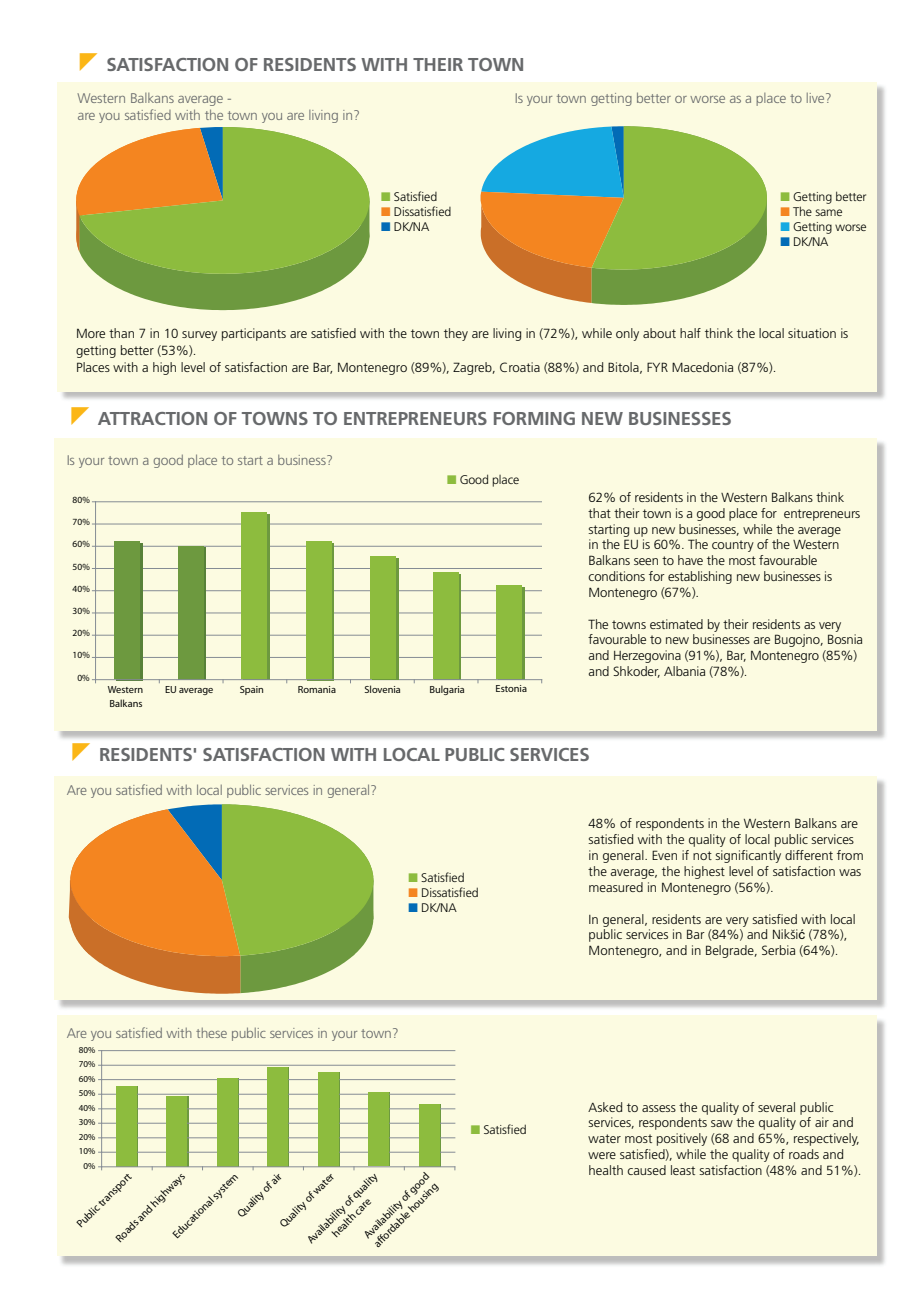  I want to click on estimated, so click(676, 624).
